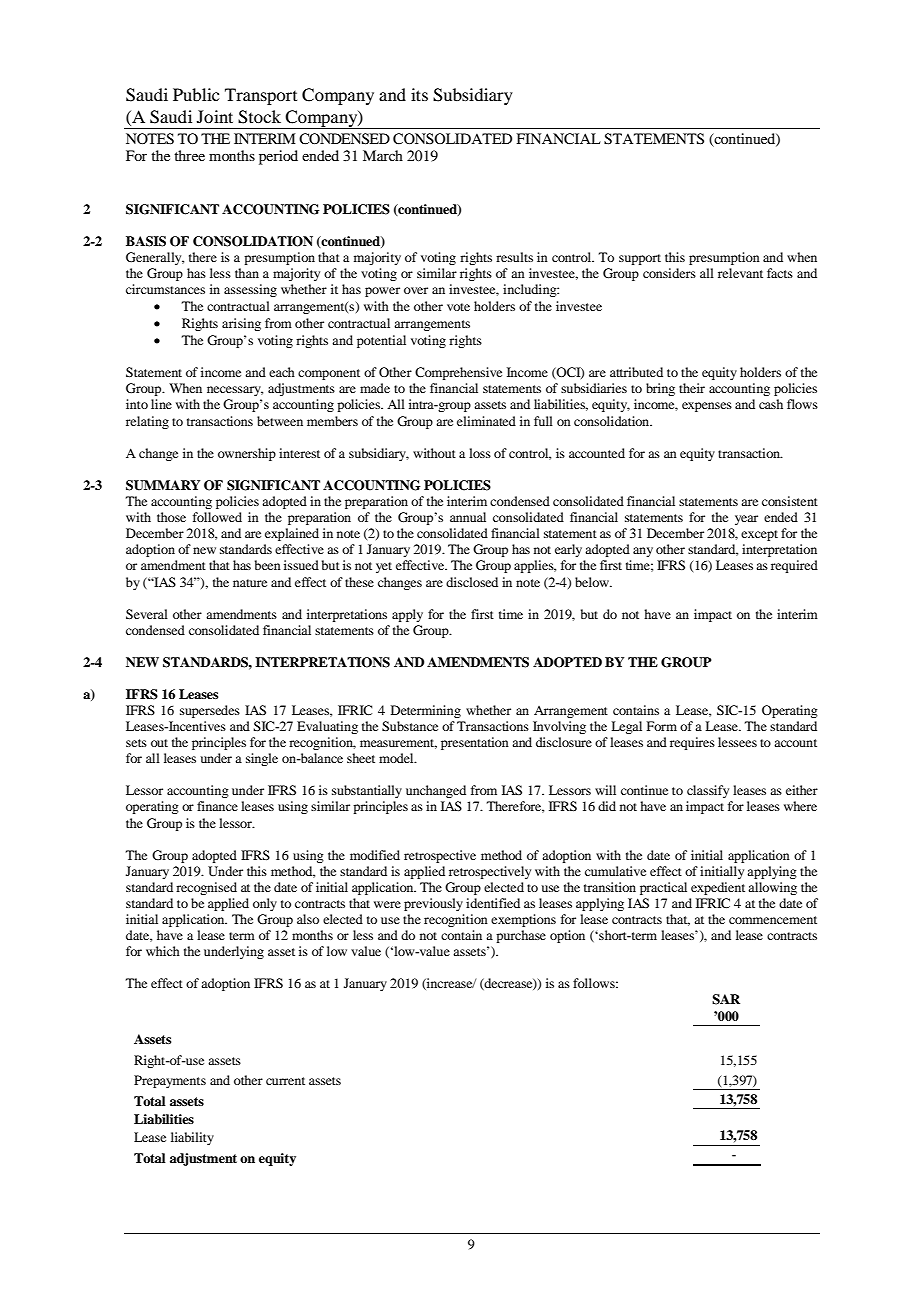  What do you see at coordinates (708, 791) in the page?
I see `classify` at bounding box center [708, 791].
